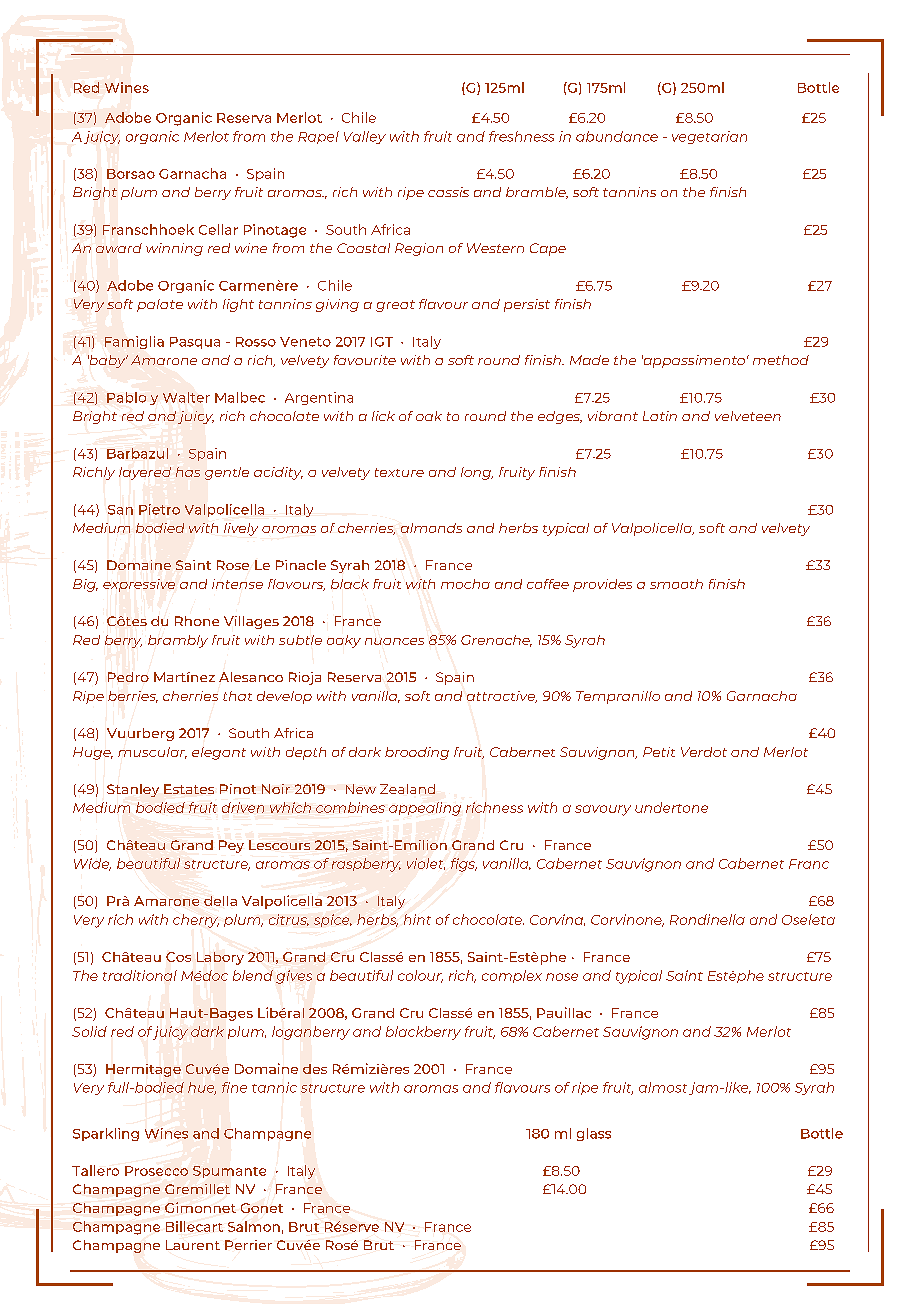 This page has width=924, height=1308. What do you see at coordinates (676, 584) in the page?
I see `smooth` at bounding box center [676, 584].
